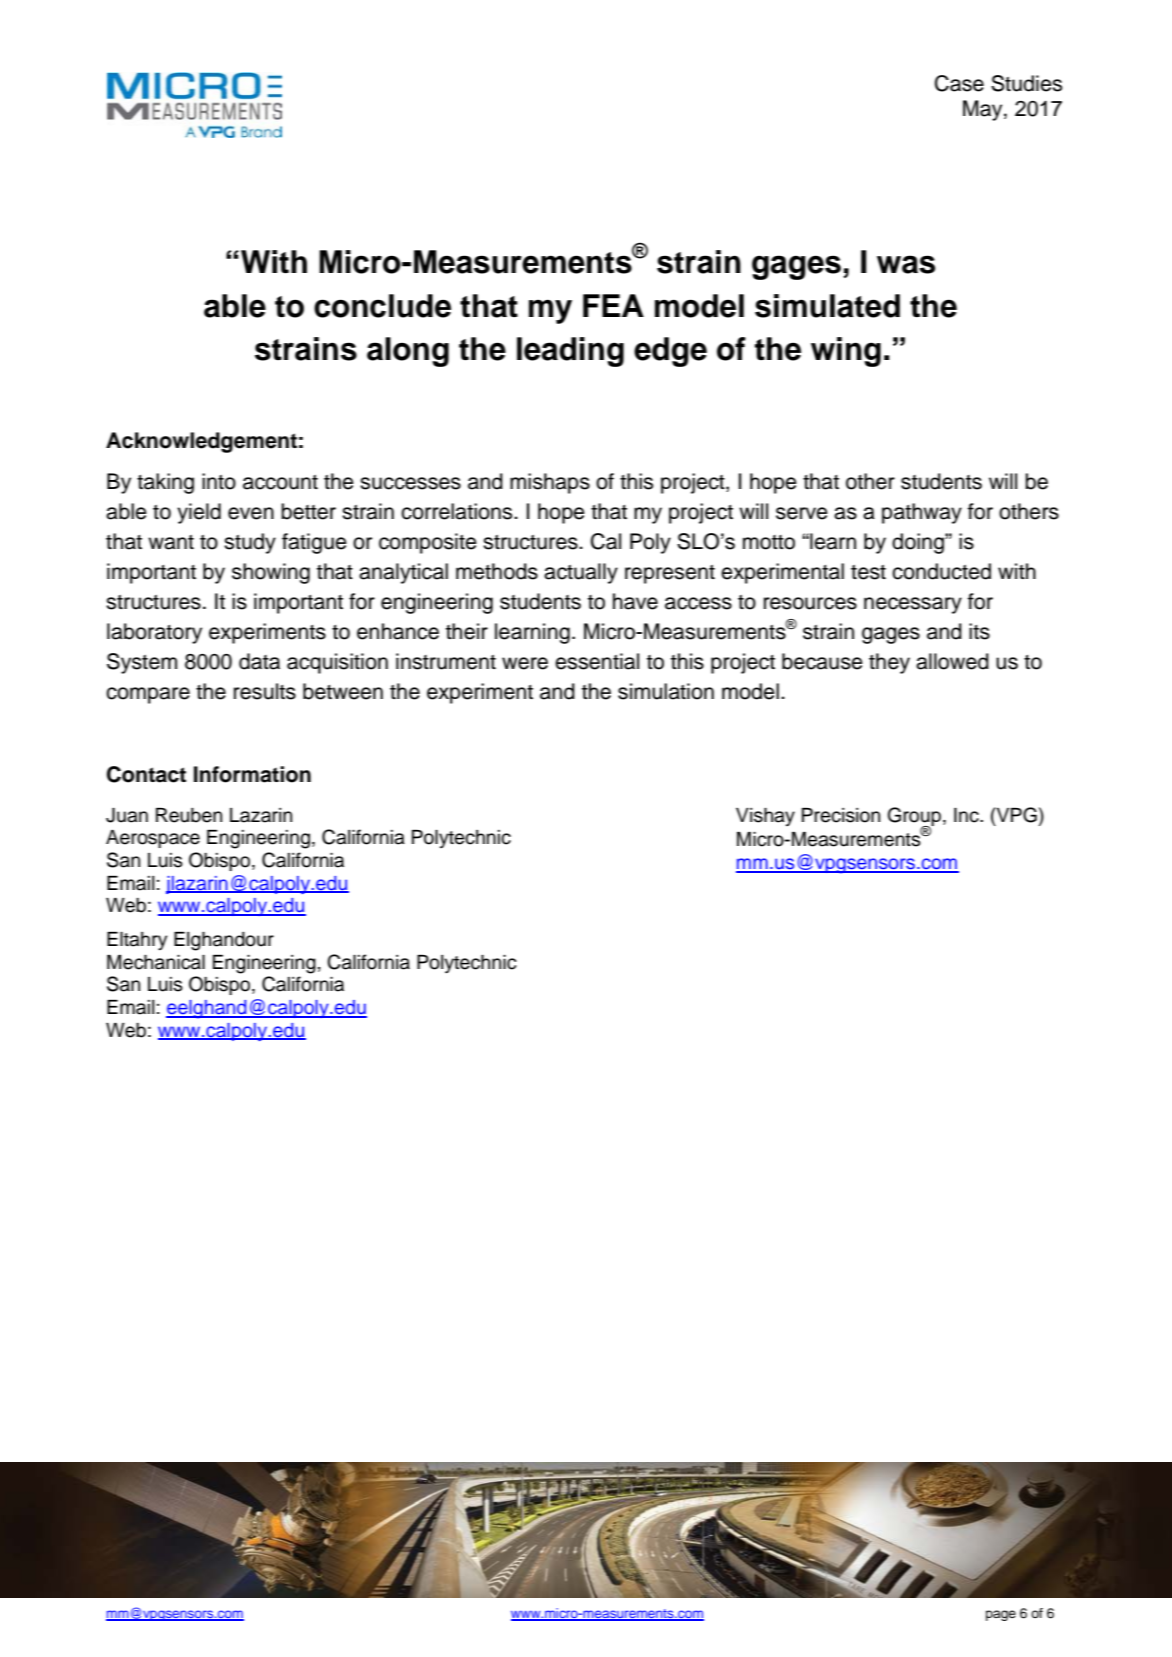 This screenshot has width=1172, height=1657. I want to click on conclude, so click(382, 306).
